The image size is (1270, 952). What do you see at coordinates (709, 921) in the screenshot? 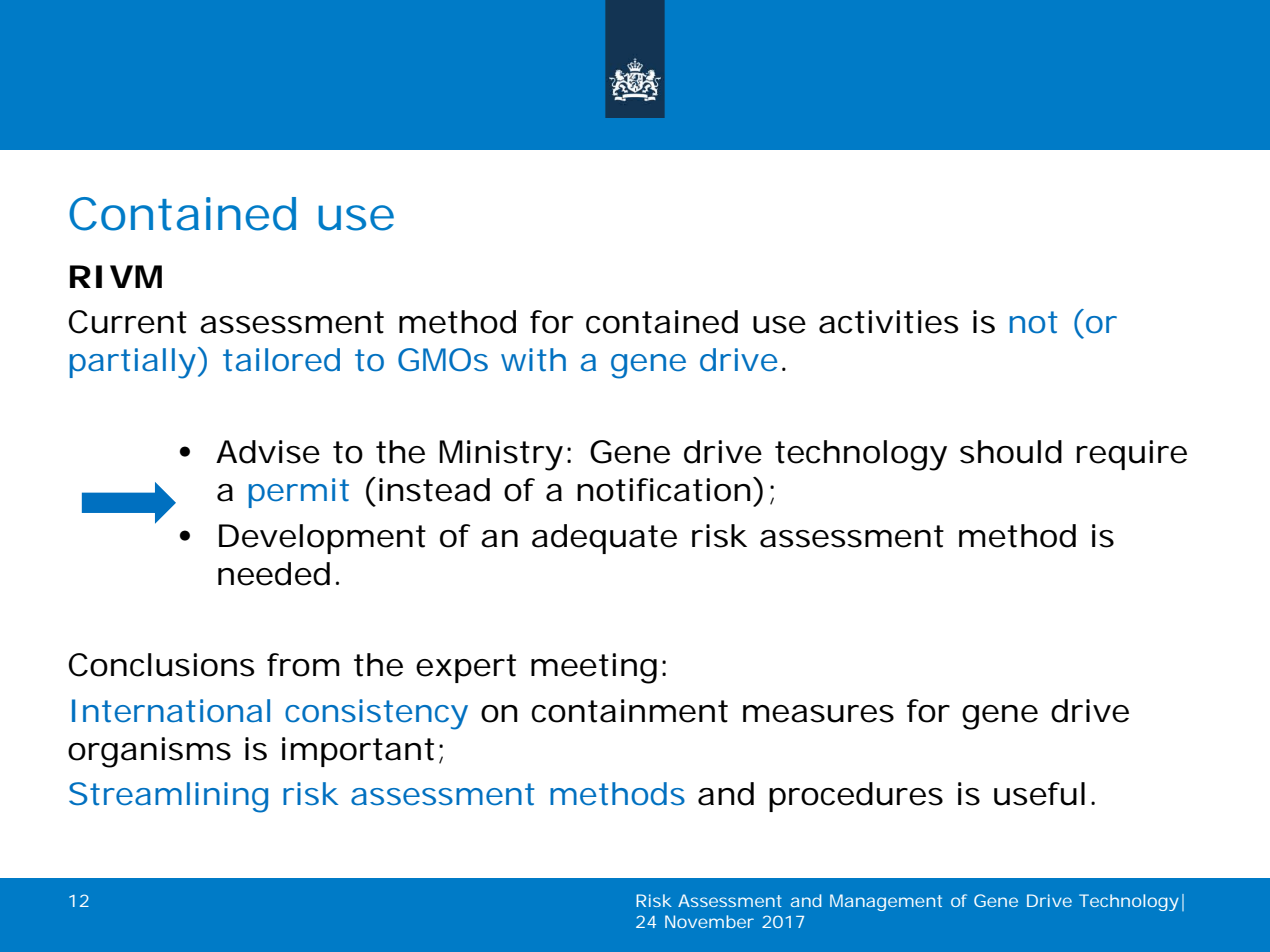
I see `November` at bounding box center [709, 921].
